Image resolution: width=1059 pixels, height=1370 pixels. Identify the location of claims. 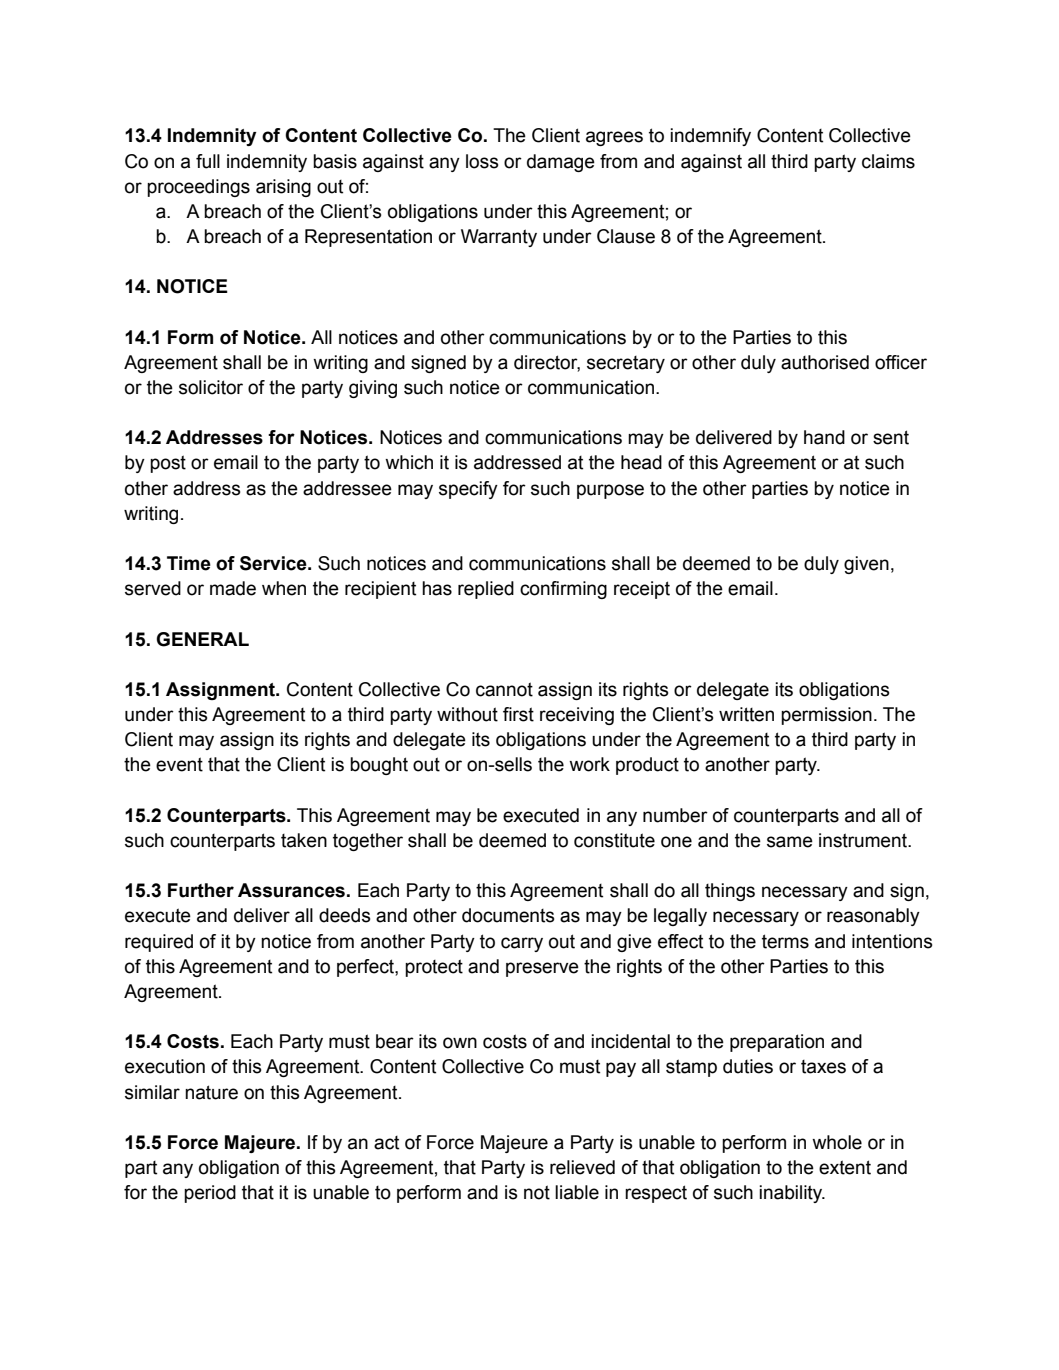
(888, 161).
